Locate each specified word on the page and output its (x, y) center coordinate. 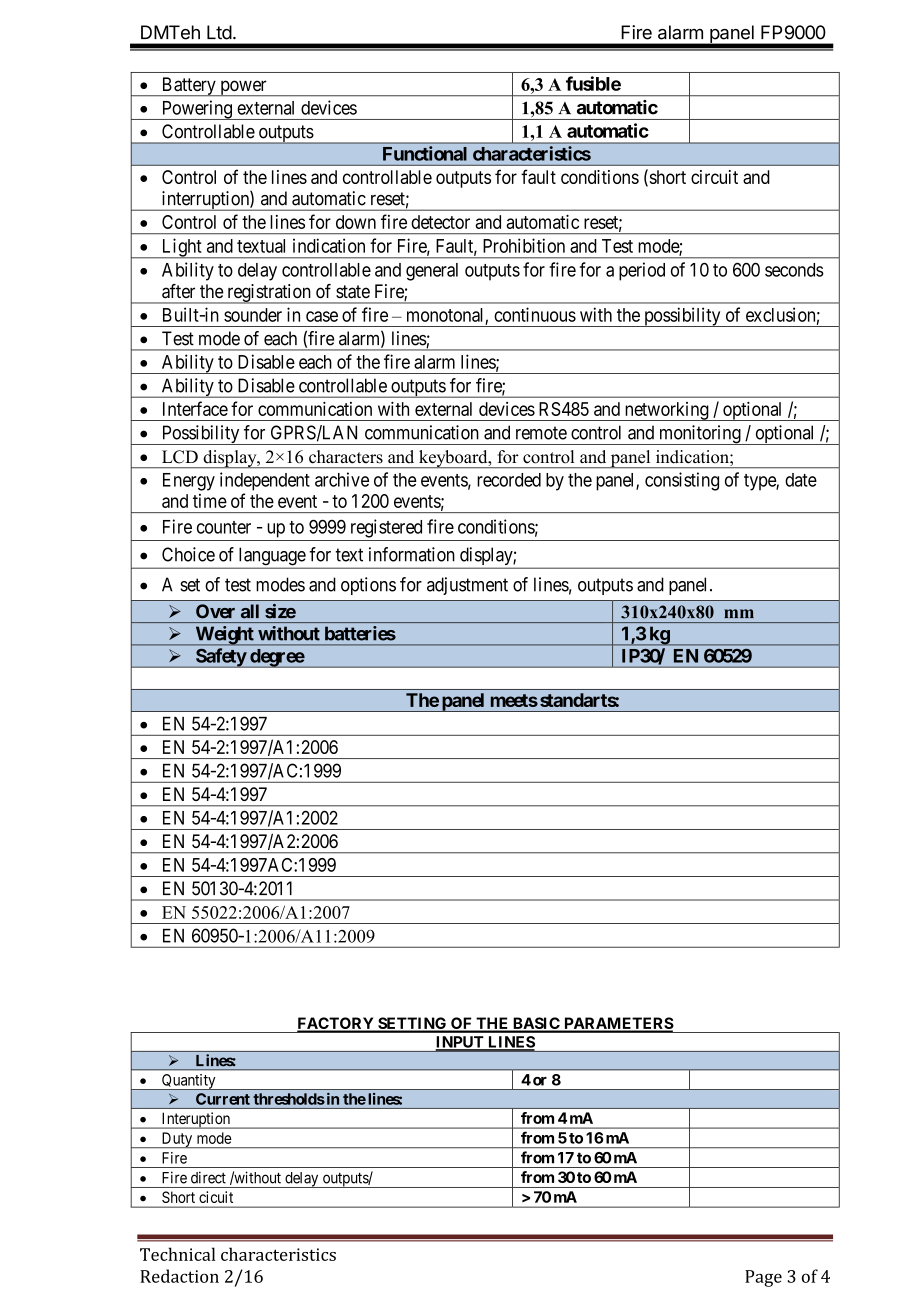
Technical (177, 1254)
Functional (425, 153)
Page (763, 1278)
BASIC (536, 1024)
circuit (714, 177)
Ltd (219, 32)
